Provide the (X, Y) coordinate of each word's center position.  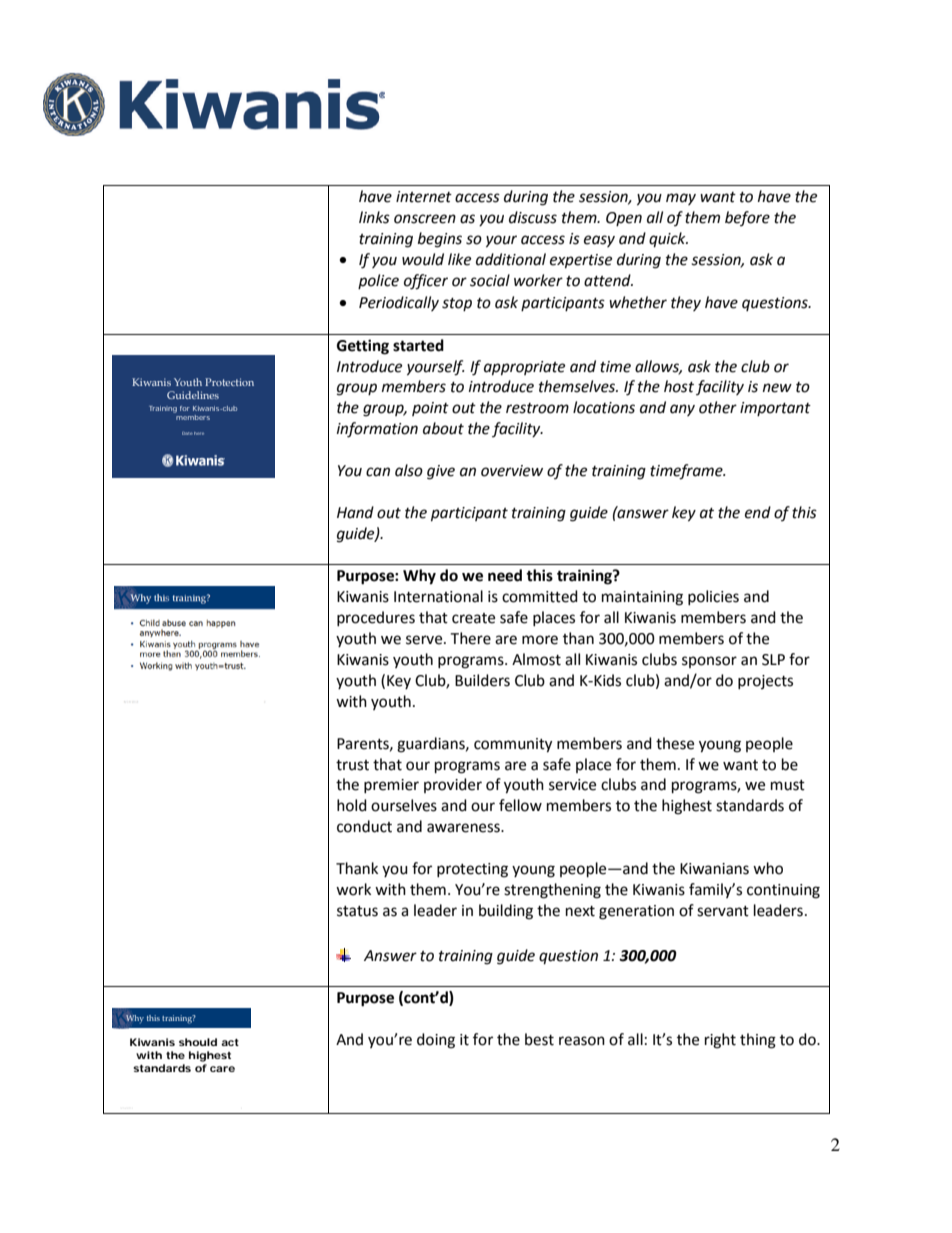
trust (352, 765)
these (675, 743)
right (720, 1041)
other (718, 407)
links (374, 217)
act (230, 1042)
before (747, 218)
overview (512, 471)
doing (436, 1041)
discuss (533, 217)
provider (453, 785)
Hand (355, 512)
